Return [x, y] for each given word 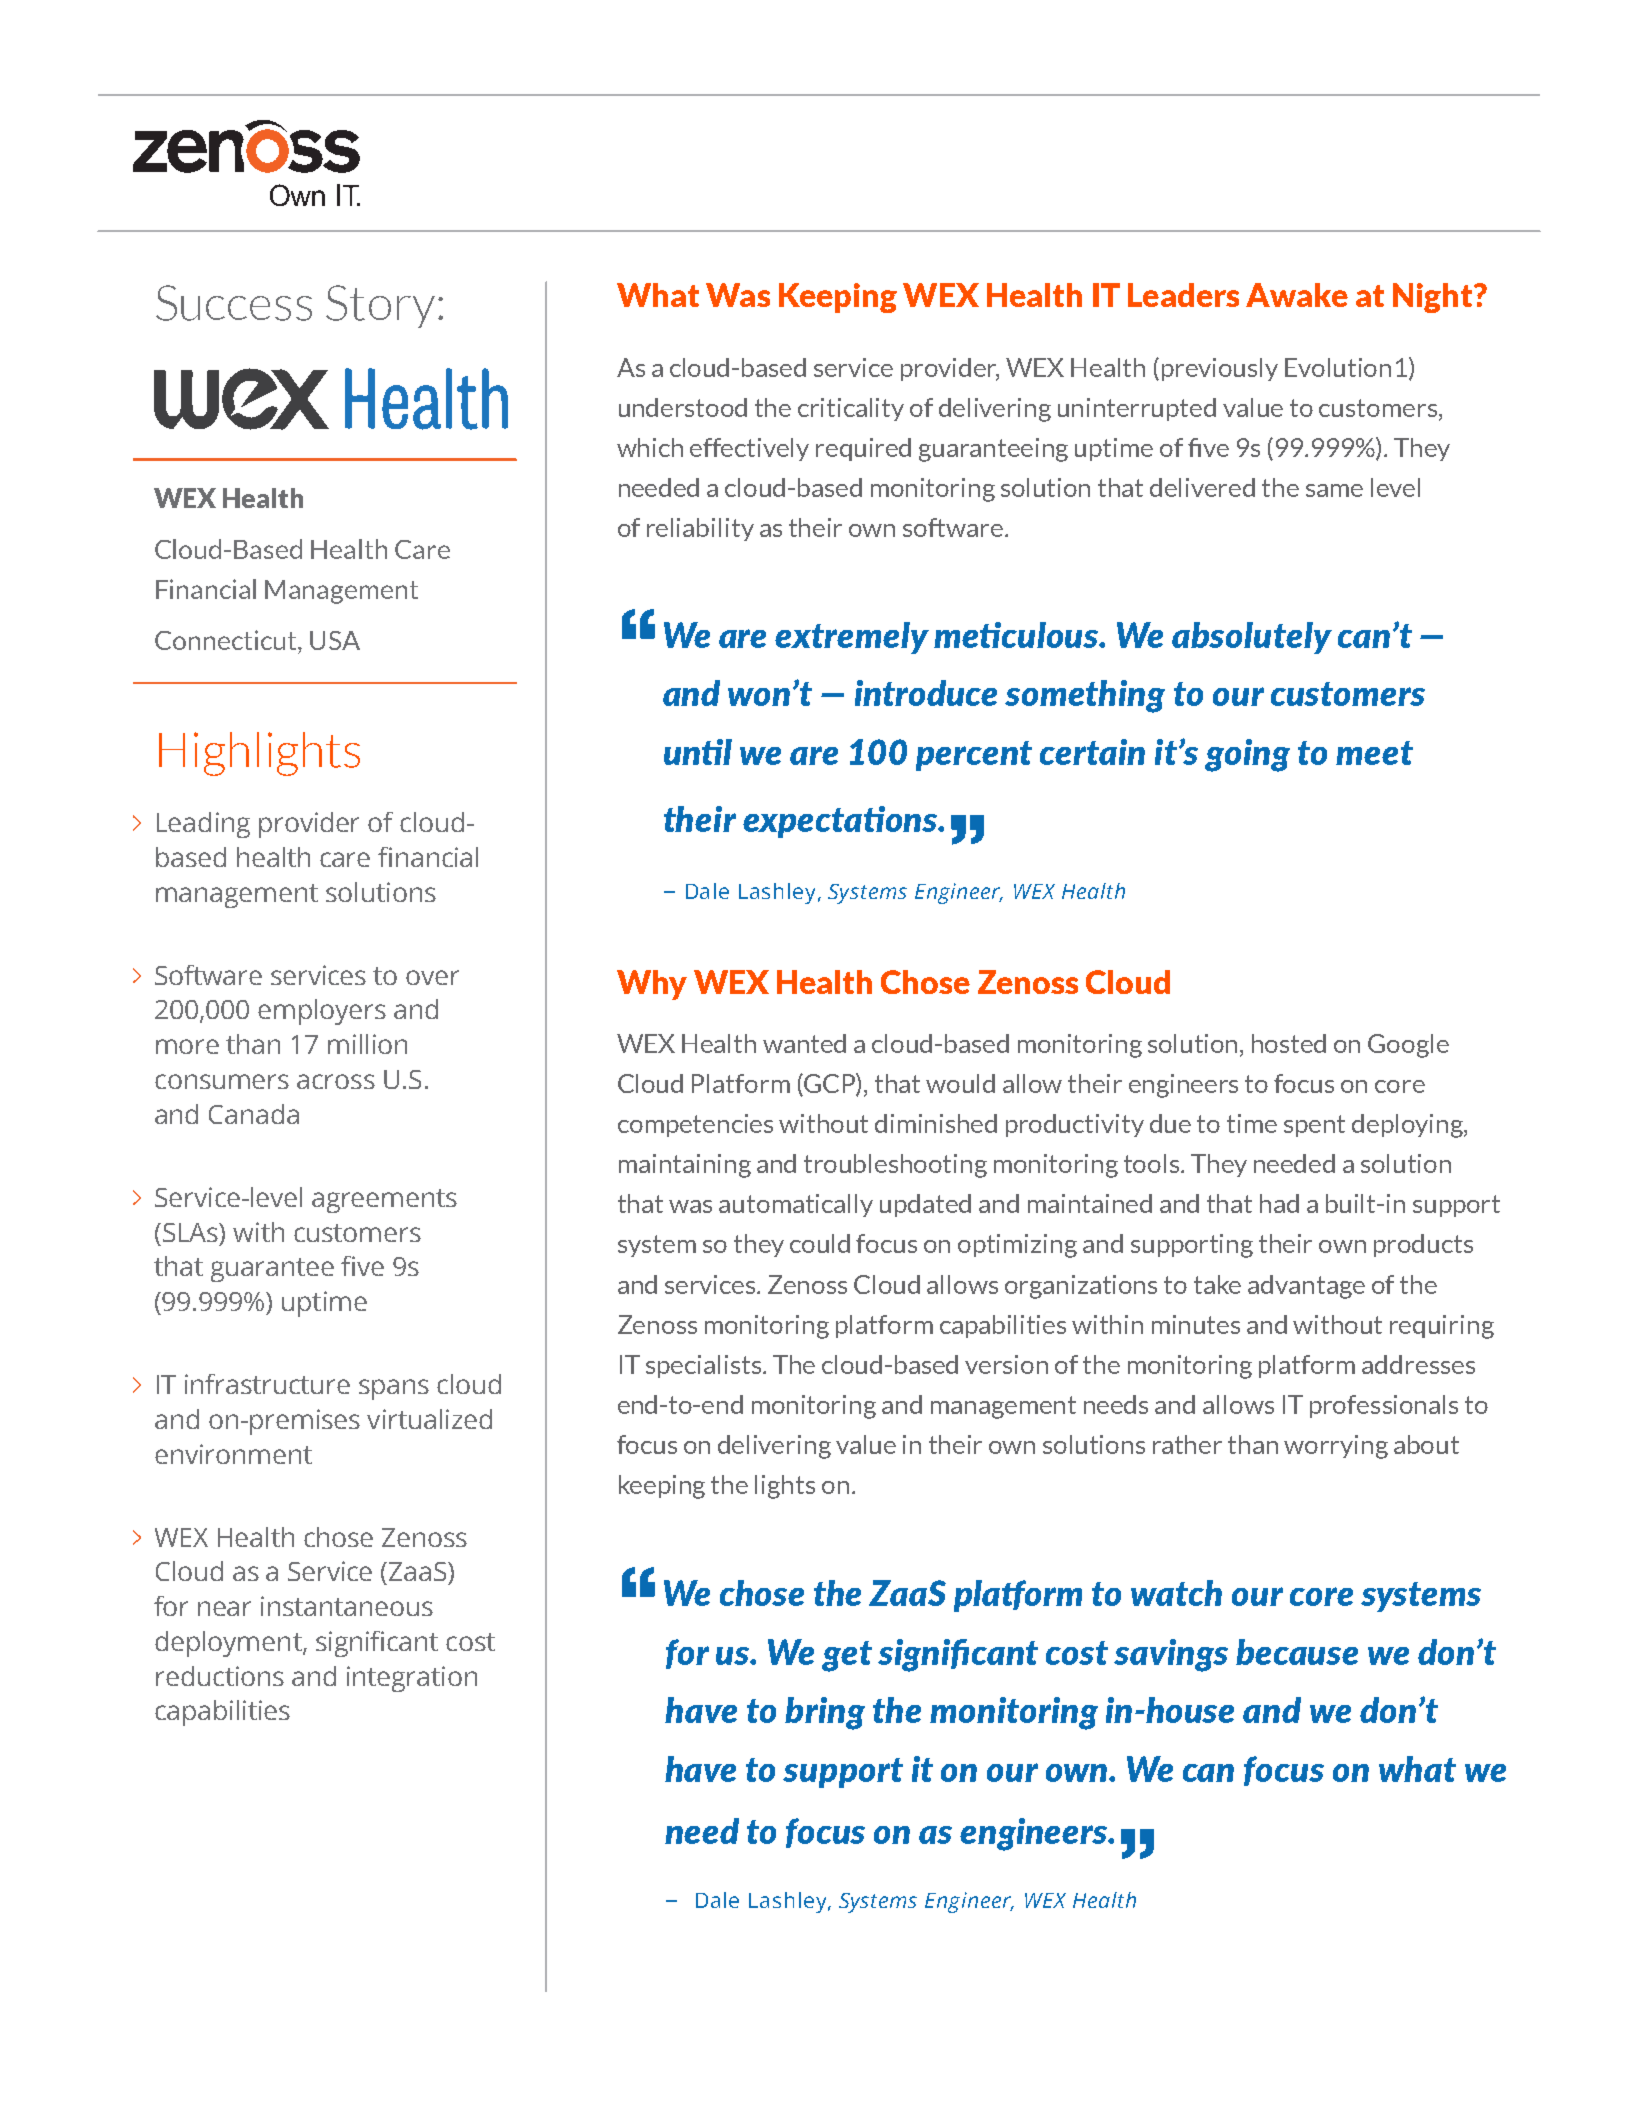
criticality [851, 409]
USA [335, 640]
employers [322, 1012]
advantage [1306, 1287]
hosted [1289, 1043]
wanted [804, 1043]
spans [394, 1389]
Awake [1297, 295]
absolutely [1252, 638]
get [847, 1656]
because [1297, 1652]
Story [380, 306]
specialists [705, 1366]
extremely [852, 638]
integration [412, 1679]
